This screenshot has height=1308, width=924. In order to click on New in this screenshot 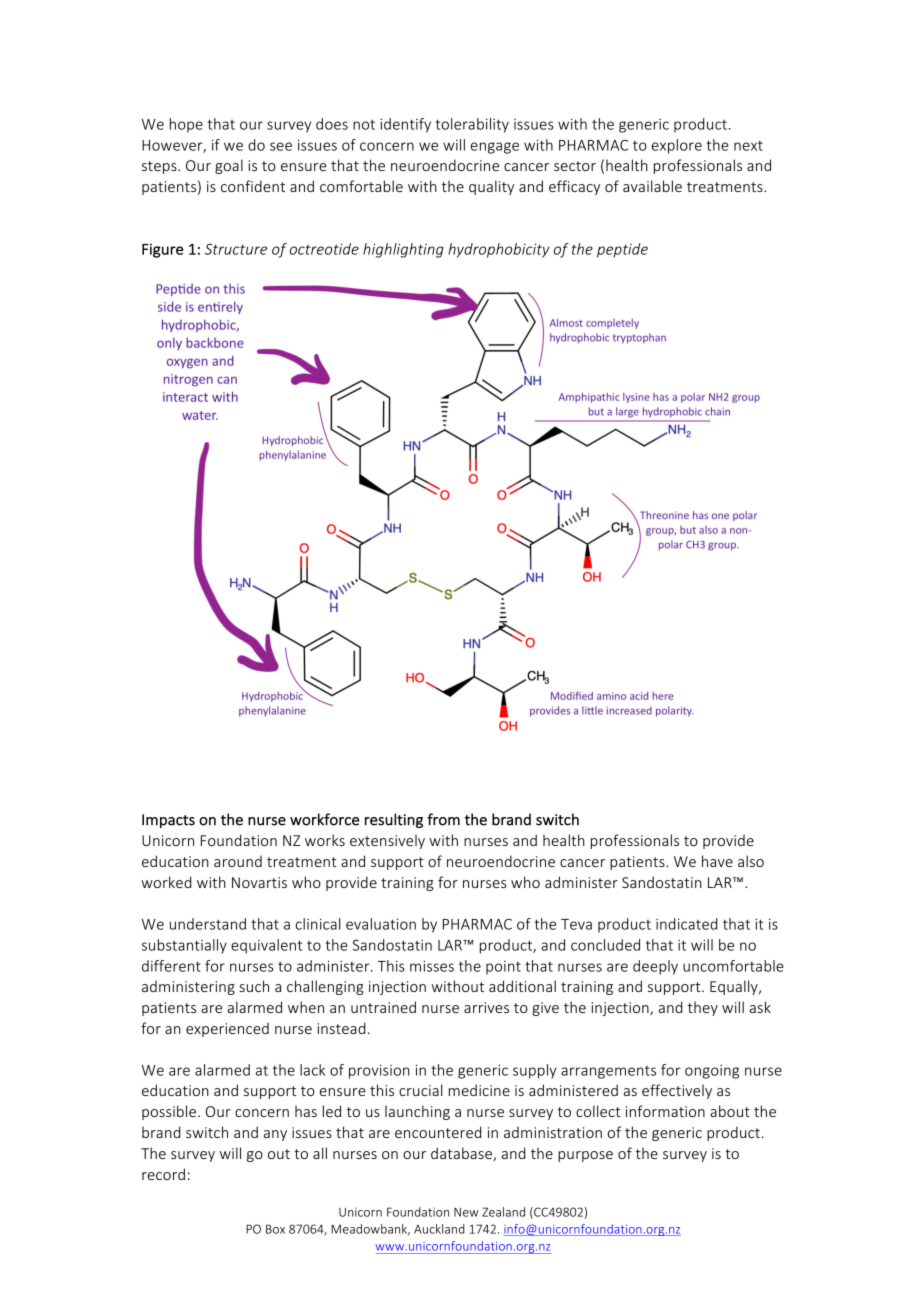, I will do `click(466, 1212)`.
